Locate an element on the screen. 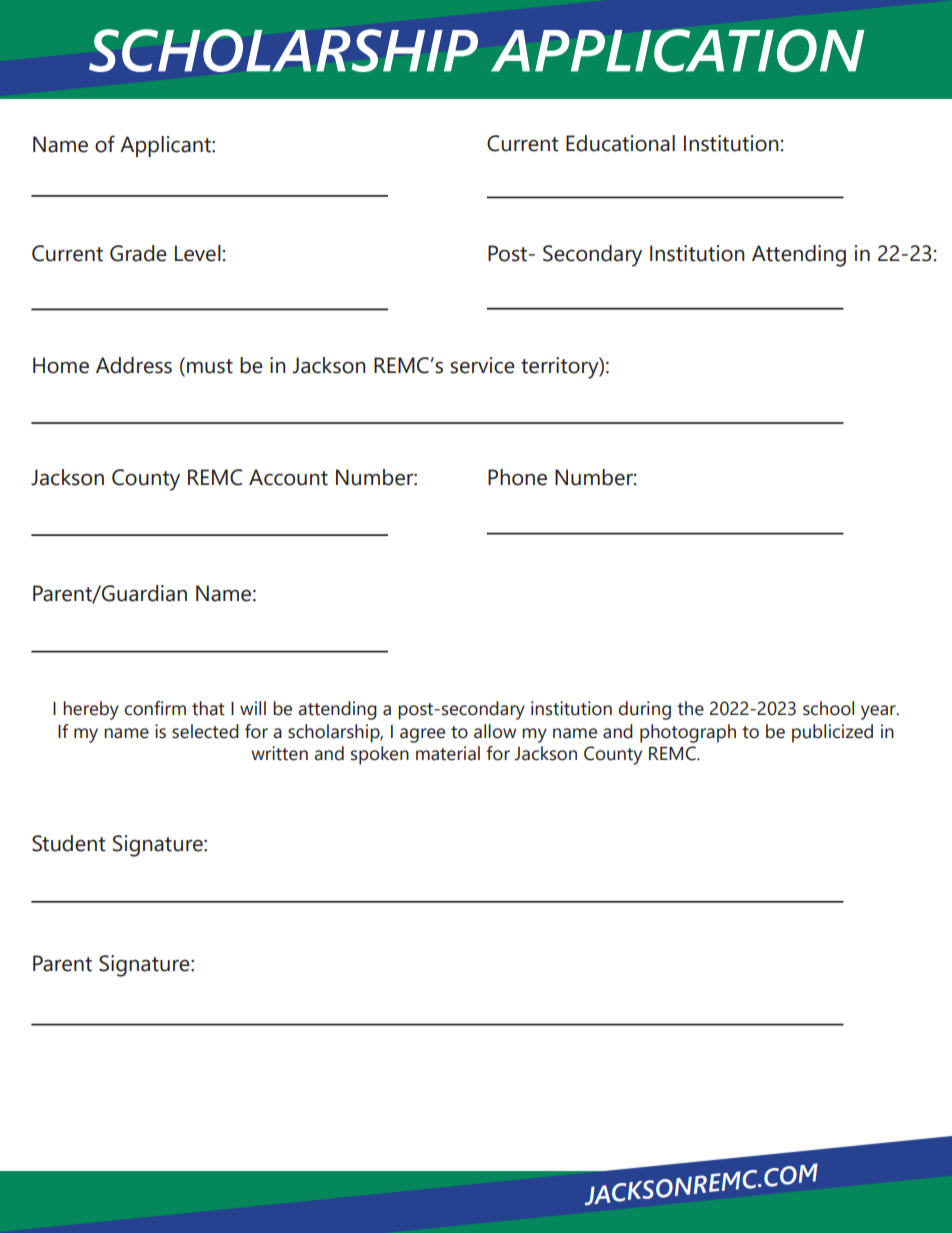 The height and width of the screenshot is (1233, 952). allow is located at coordinates (495, 731).
